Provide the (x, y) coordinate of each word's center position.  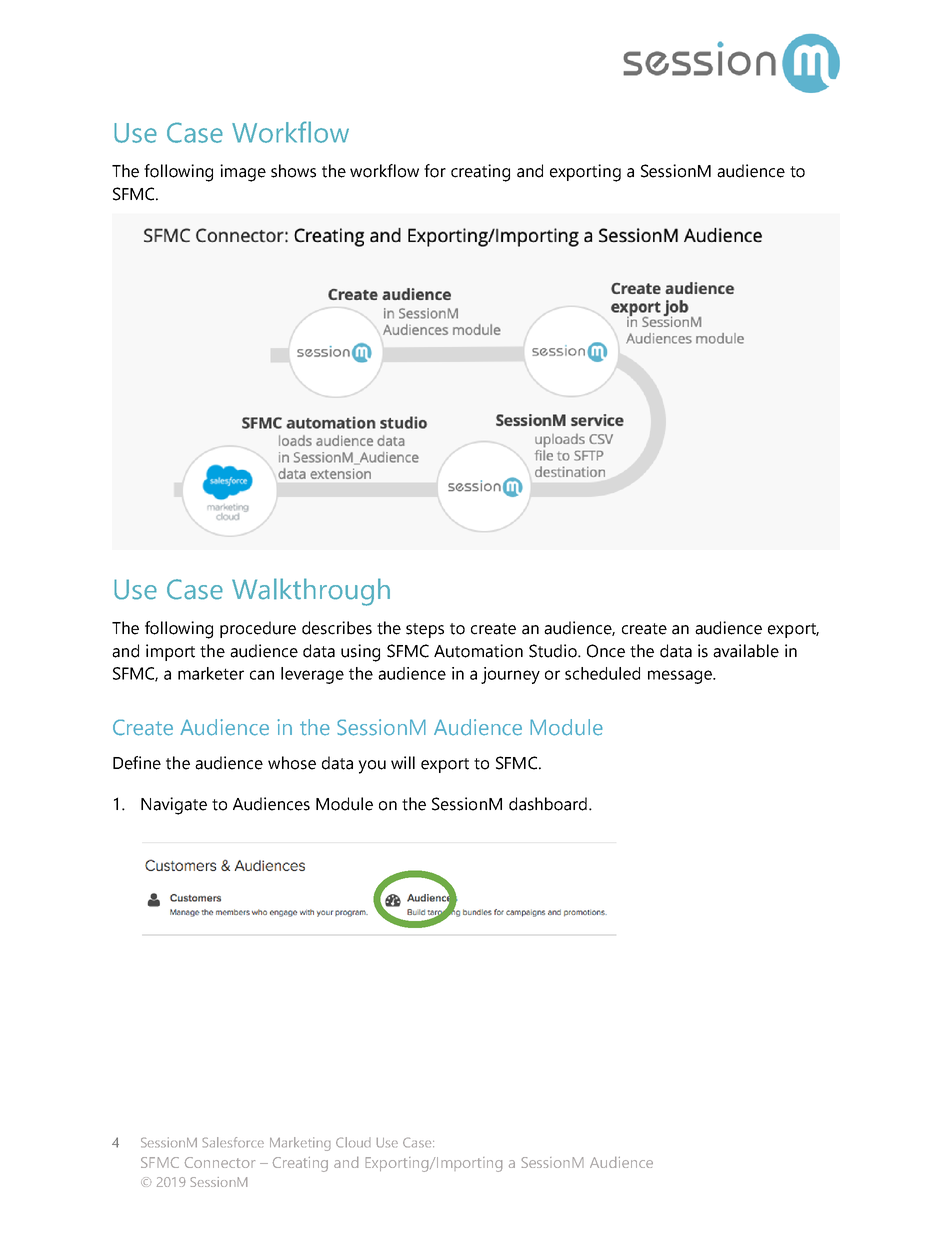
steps (425, 630)
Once (606, 651)
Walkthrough (311, 592)
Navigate (174, 806)
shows (293, 171)
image (243, 173)
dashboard (548, 804)
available (746, 651)
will (403, 762)
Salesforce (233, 1142)
